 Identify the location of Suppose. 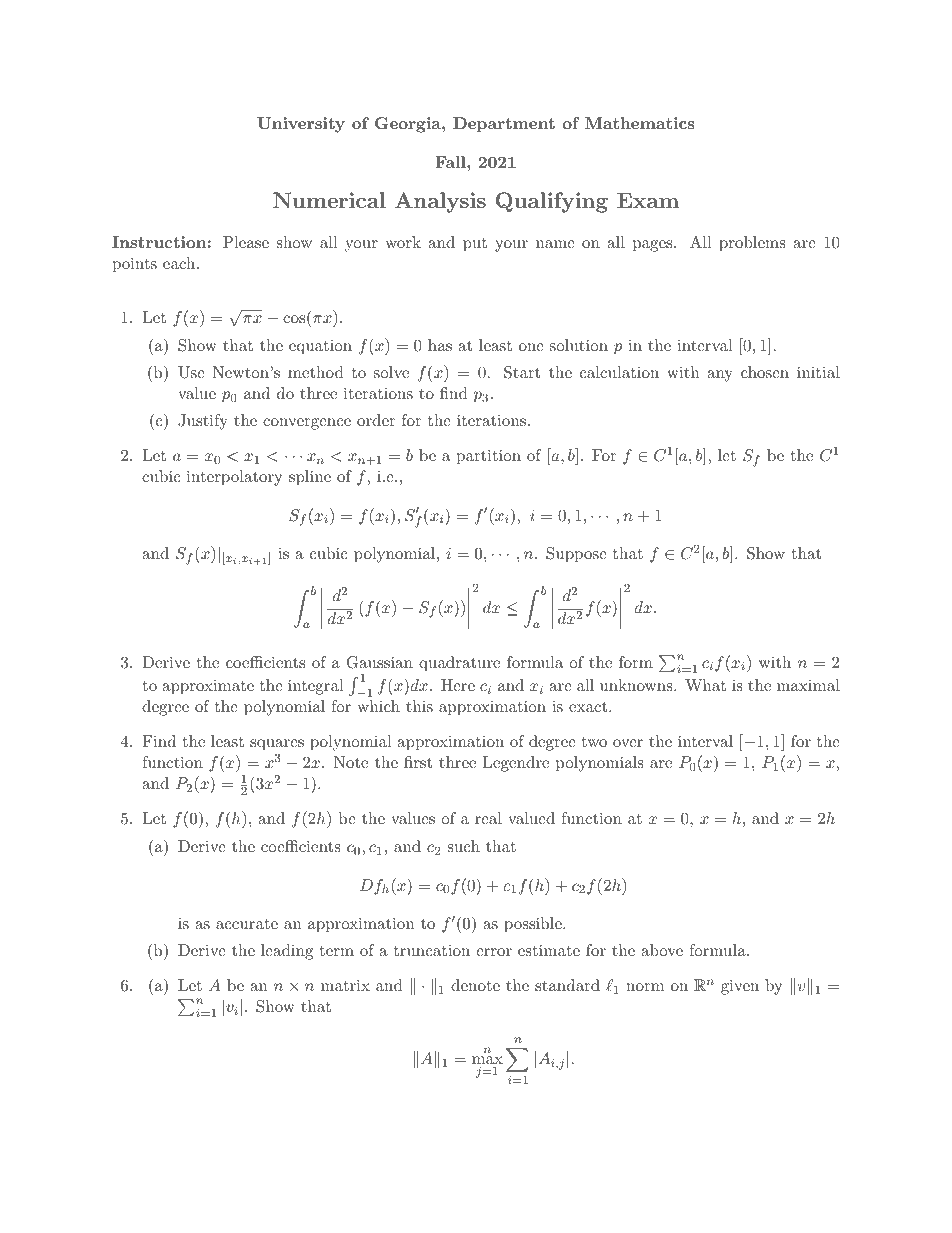
(576, 555).
